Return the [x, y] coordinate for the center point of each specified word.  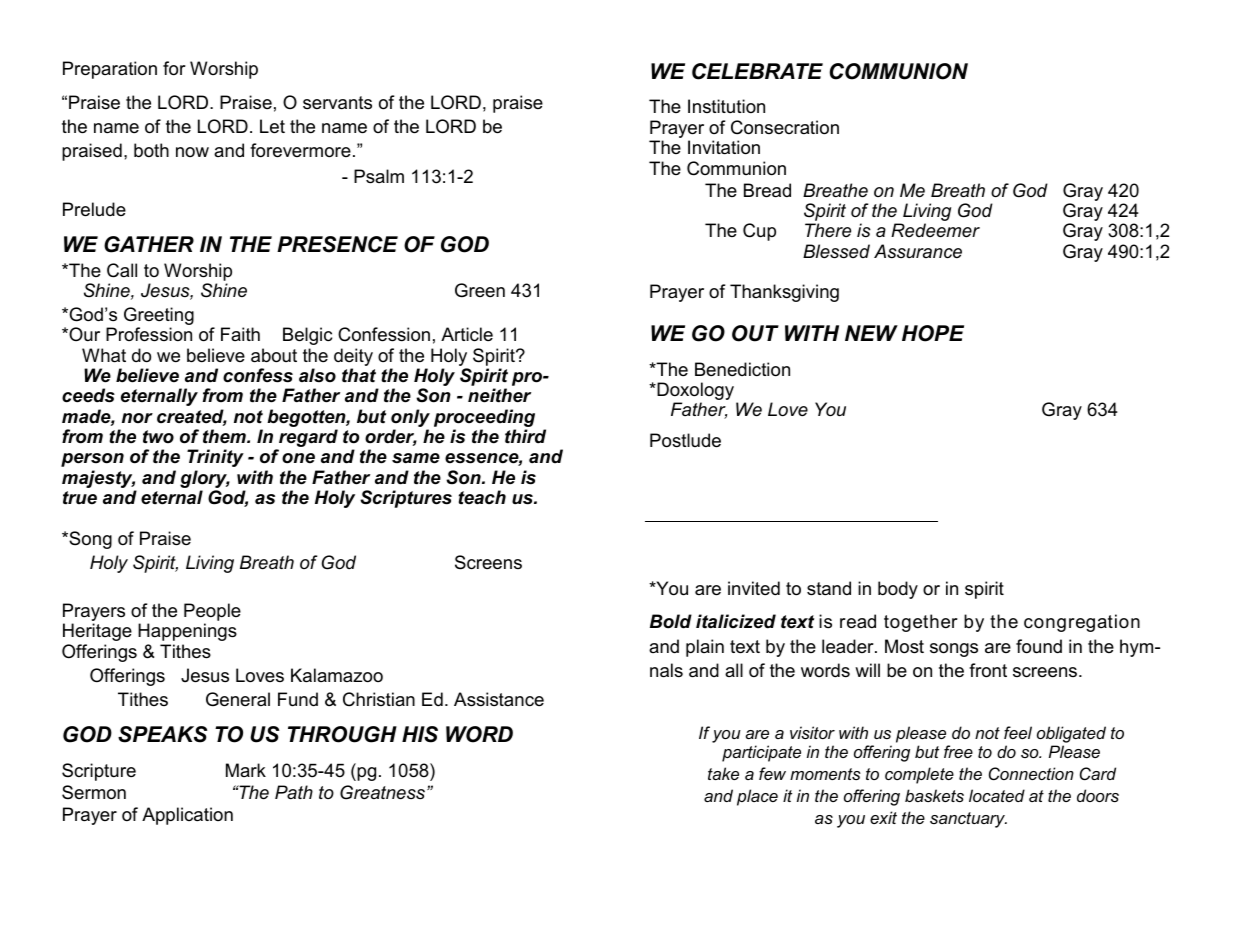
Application [187, 816]
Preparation [110, 70]
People [212, 613]
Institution [726, 106]
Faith [240, 334]
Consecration [785, 127]
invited [754, 588]
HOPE [933, 333]
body [898, 590]
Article [467, 334]
